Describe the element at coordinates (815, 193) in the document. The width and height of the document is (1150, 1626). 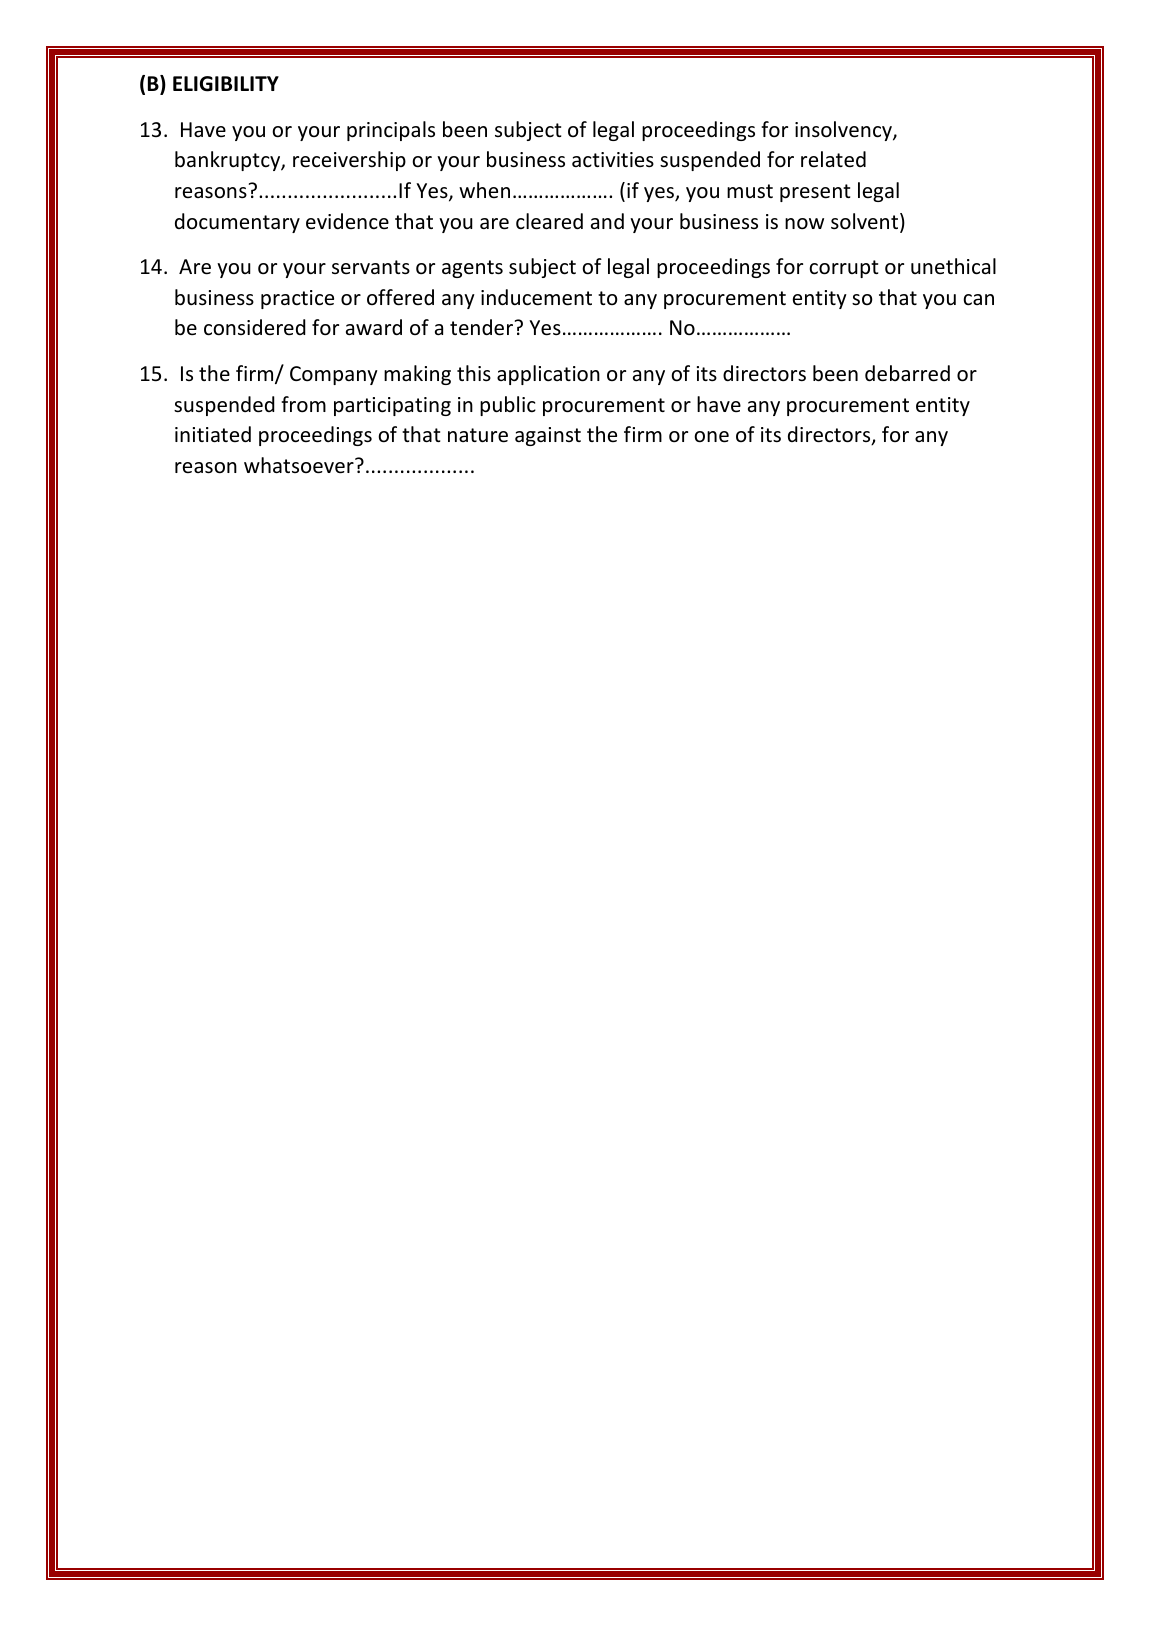
I see `present` at that location.
